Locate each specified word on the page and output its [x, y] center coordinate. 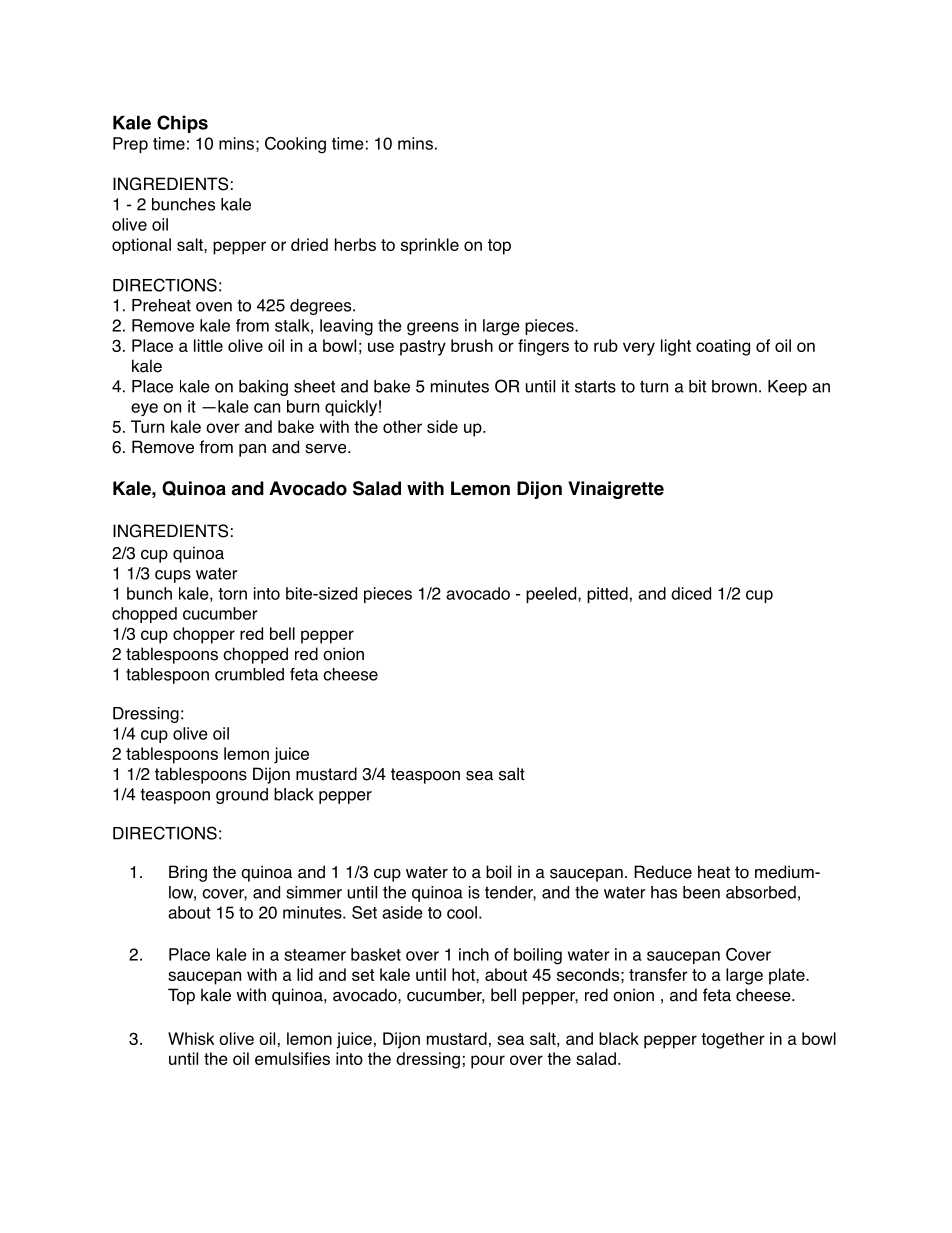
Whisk [191, 1038]
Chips [182, 124]
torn [232, 594]
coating [723, 347]
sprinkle [430, 246]
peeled [552, 595]
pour [488, 1062]
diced [691, 593]
